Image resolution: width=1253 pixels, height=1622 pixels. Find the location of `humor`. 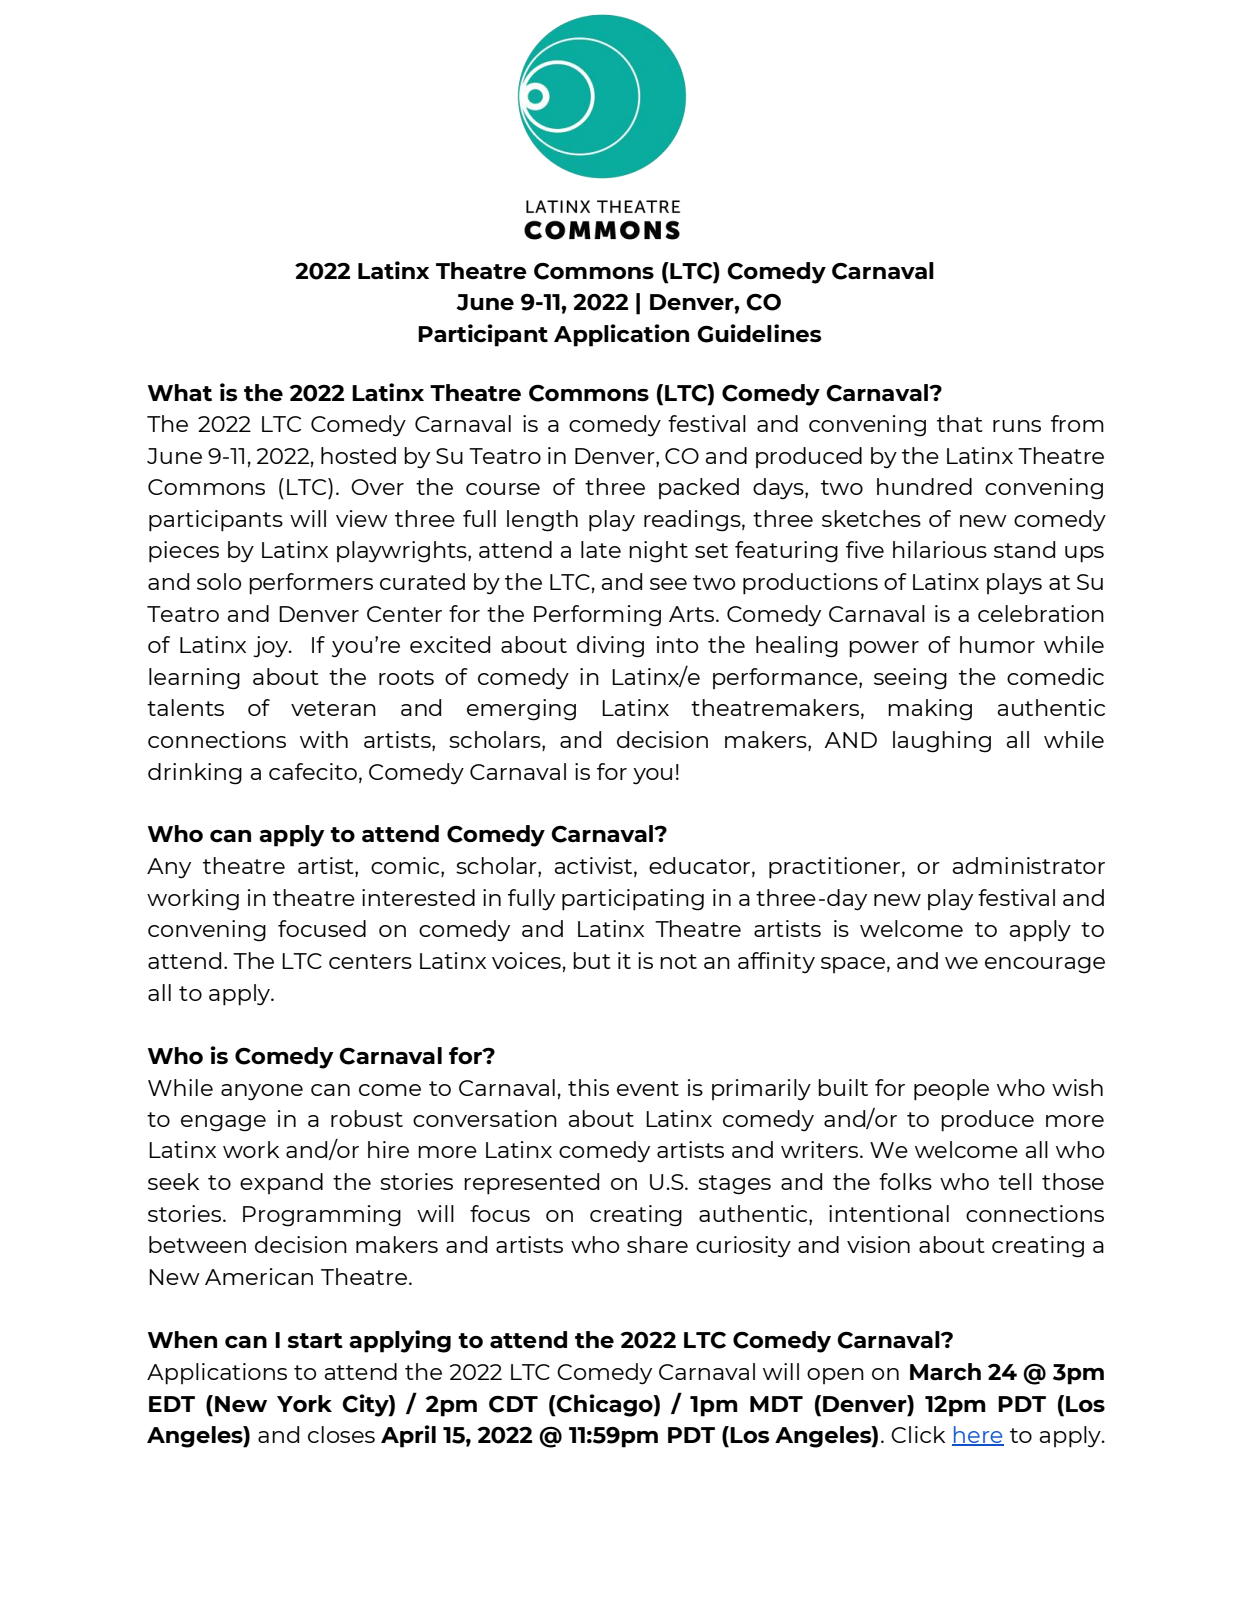

humor is located at coordinates (997, 644).
